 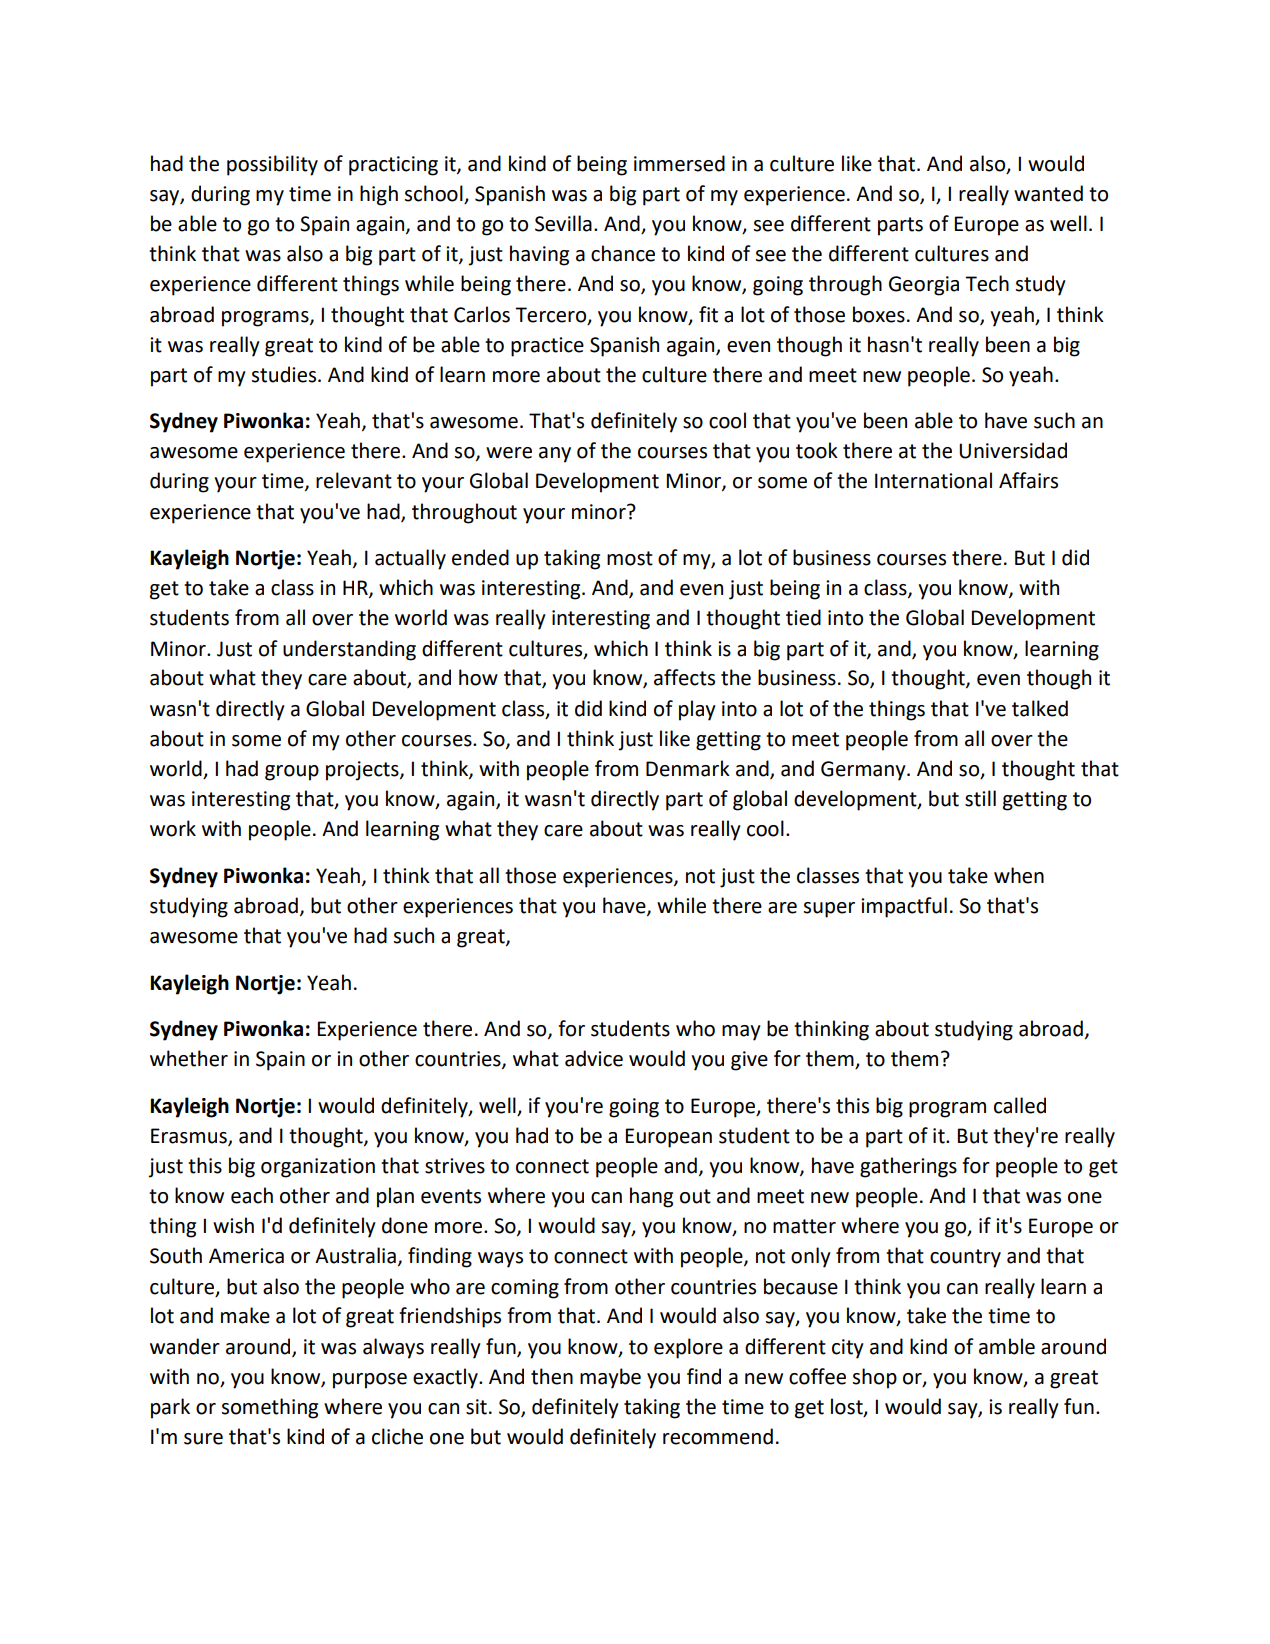 I want to click on maybe, so click(x=610, y=1378).
